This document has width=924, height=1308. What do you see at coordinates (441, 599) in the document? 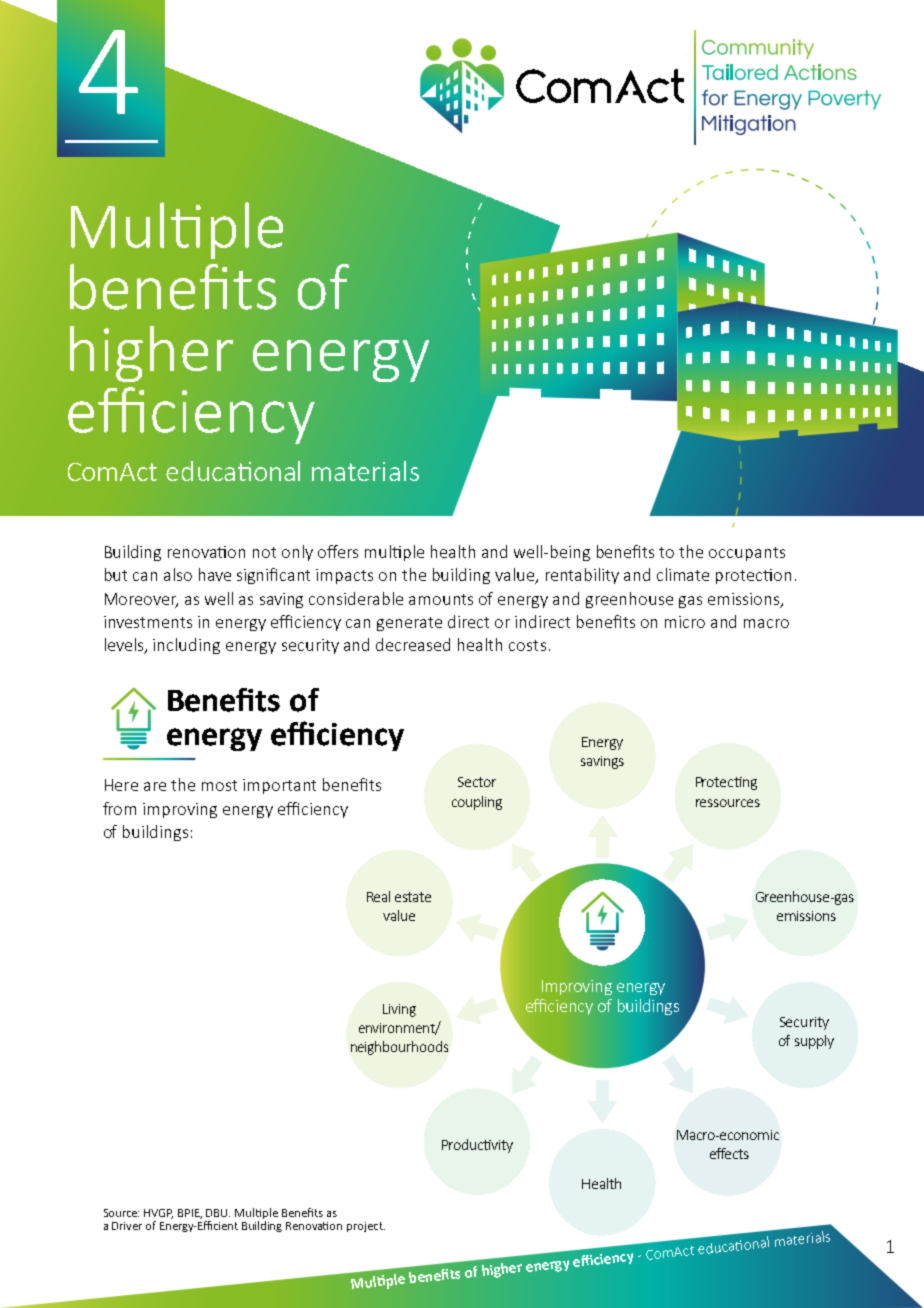
I see `amounts` at bounding box center [441, 599].
